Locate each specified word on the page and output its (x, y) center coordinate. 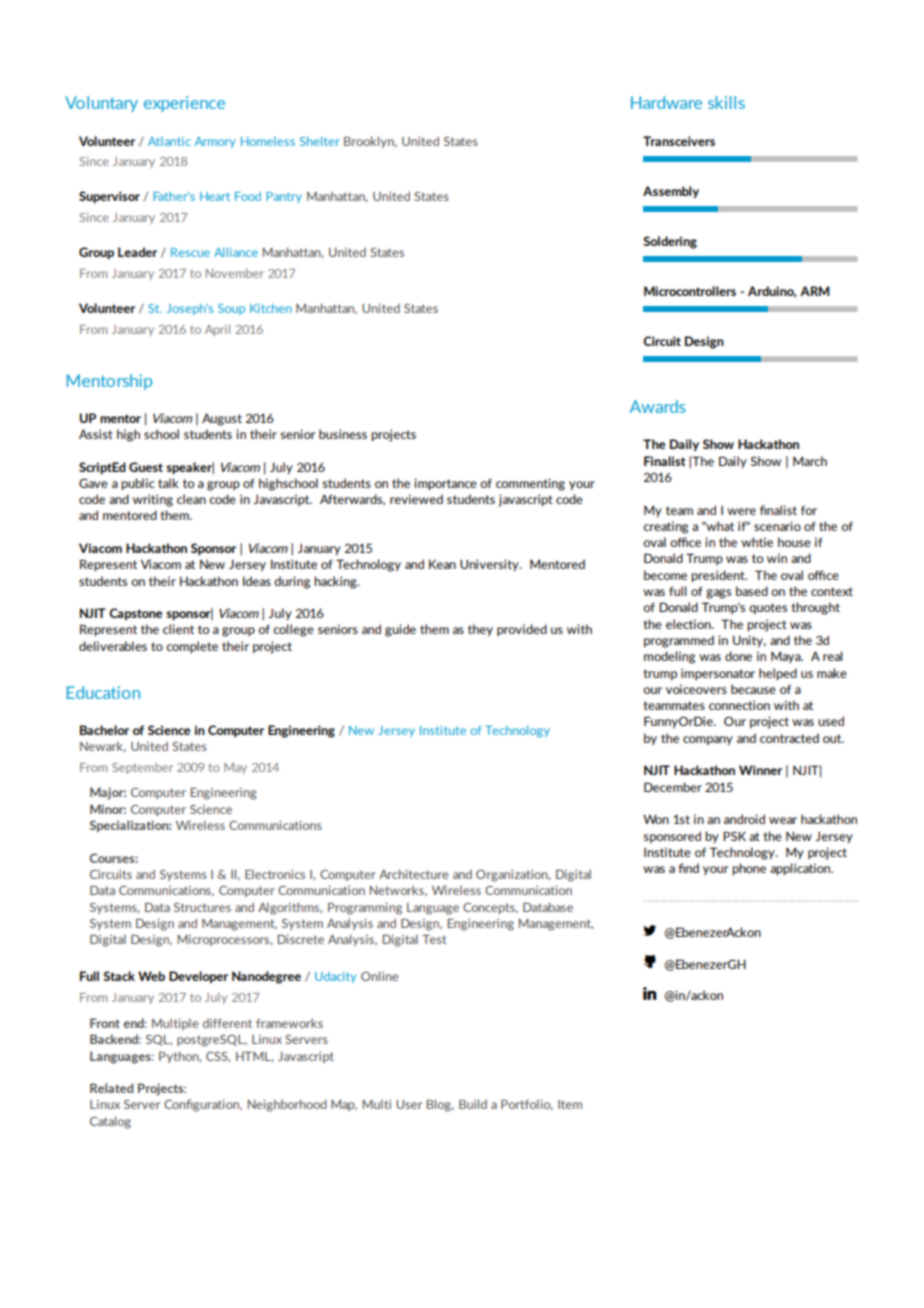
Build (473, 1104)
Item (570, 1104)
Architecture (413, 874)
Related (111, 1088)
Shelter (320, 141)
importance (445, 484)
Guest (146, 467)
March (810, 461)
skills (726, 102)
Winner (760, 770)
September (142, 768)
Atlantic (169, 141)
